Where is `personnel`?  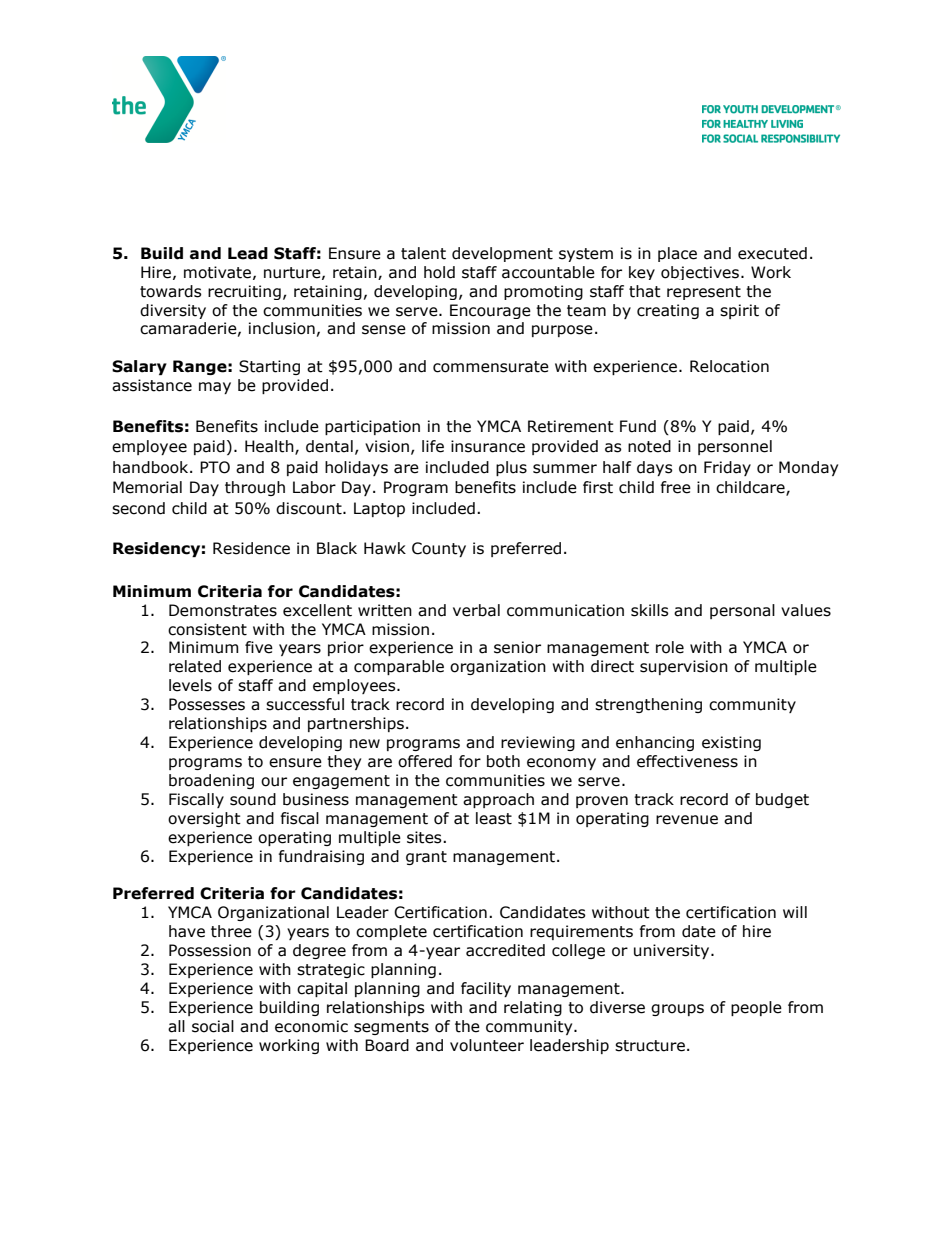 personnel is located at coordinates (735, 447).
